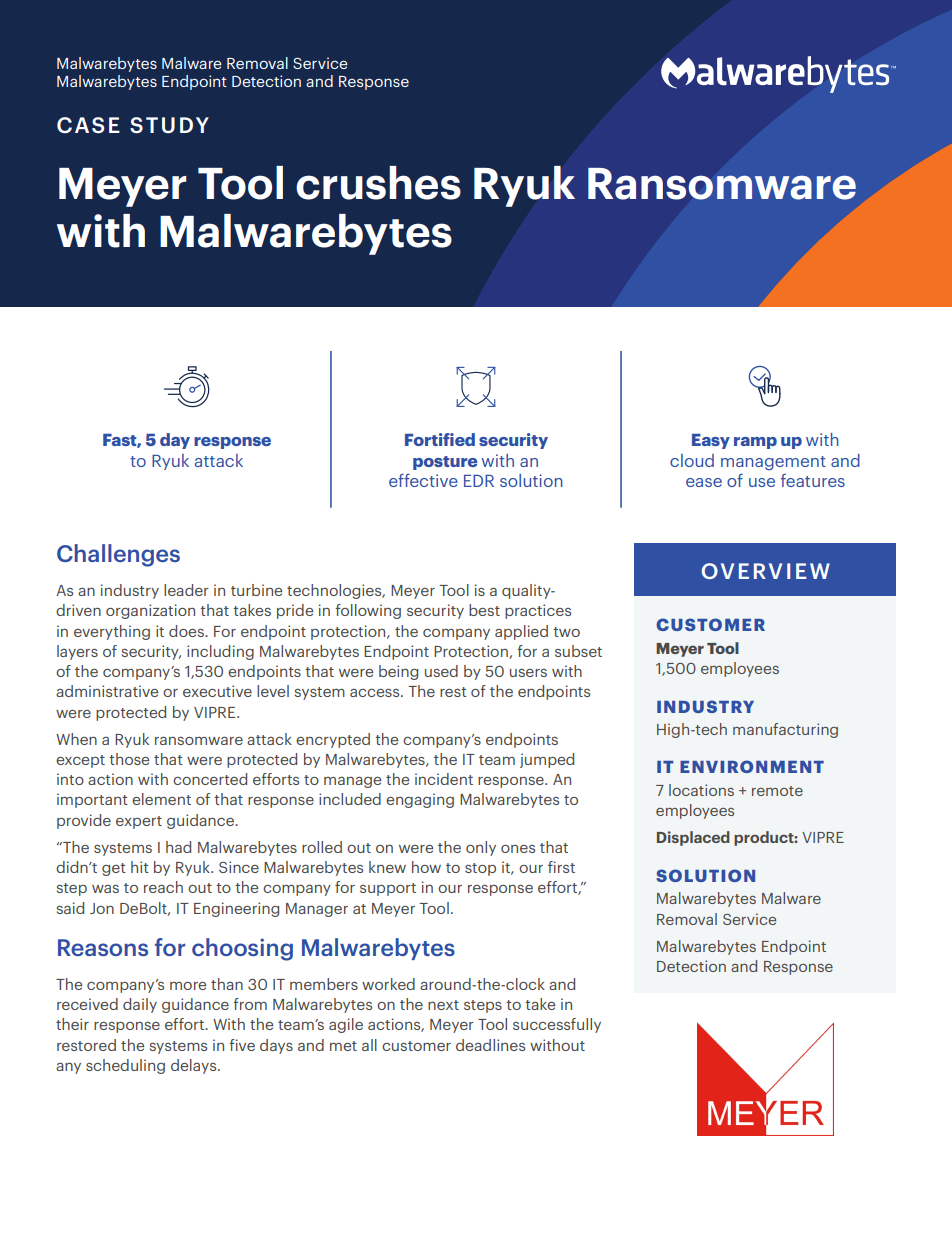 This image has height=1233, width=952. What do you see at coordinates (755, 443) in the image?
I see `ramp` at bounding box center [755, 443].
